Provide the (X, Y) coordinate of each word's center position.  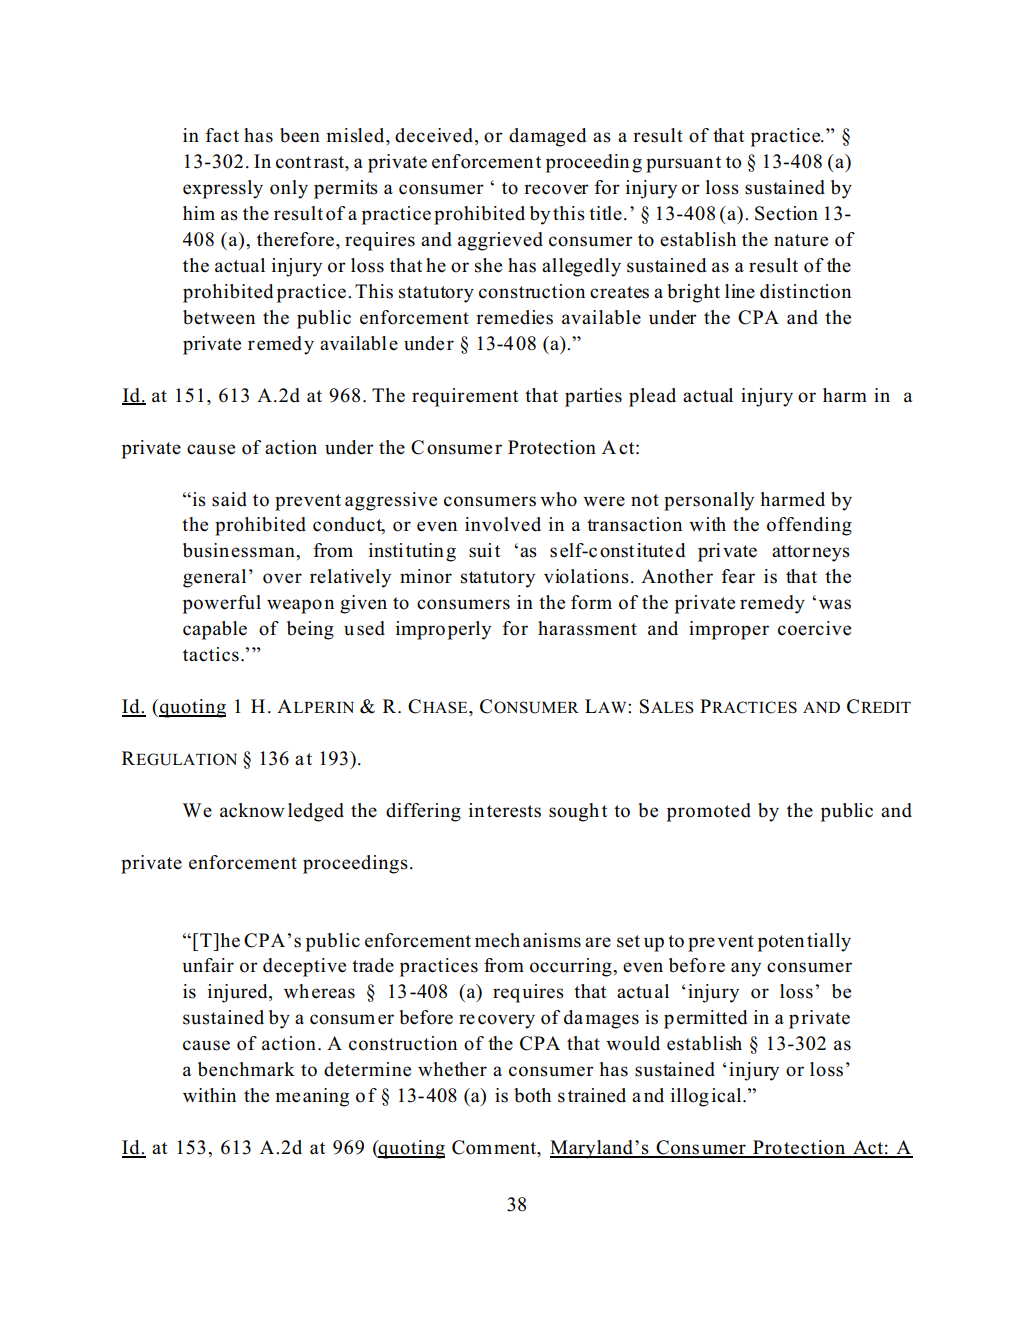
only (289, 189)
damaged (547, 137)
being (310, 630)
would (633, 1043)
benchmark (246, 1069)
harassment (587, 628)
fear (738, 576)
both (532, 1095)
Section (786, 213)
